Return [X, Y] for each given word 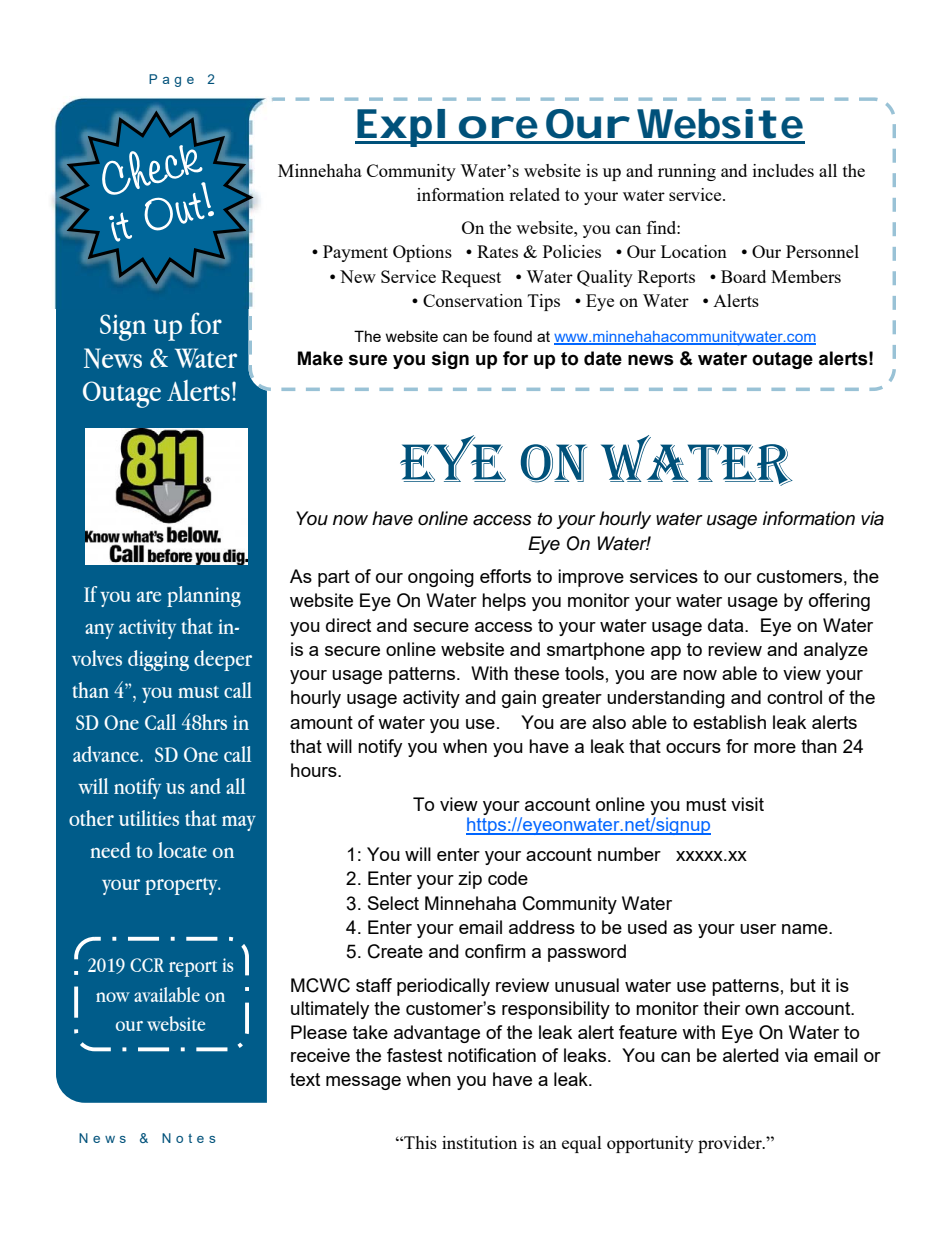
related [534, 194]
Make [320, 358]
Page [171, 80]
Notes [189, 1138]
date [603, 358]
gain [519, 699]
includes [783, 170]
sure [367, 360]
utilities [149, 818]
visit [747, 804]
